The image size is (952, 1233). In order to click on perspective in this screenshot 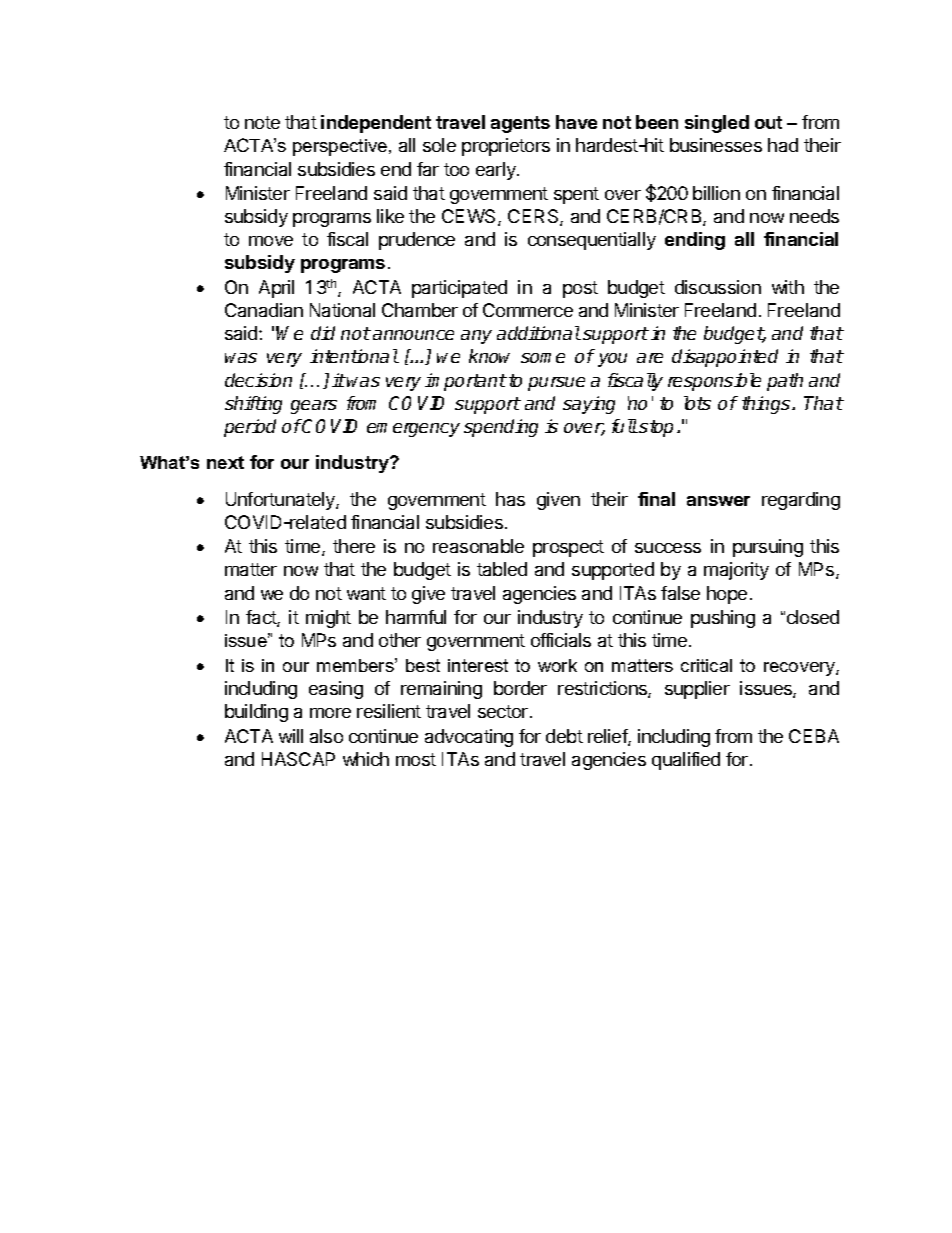, I will do `click(341, 147)`.
